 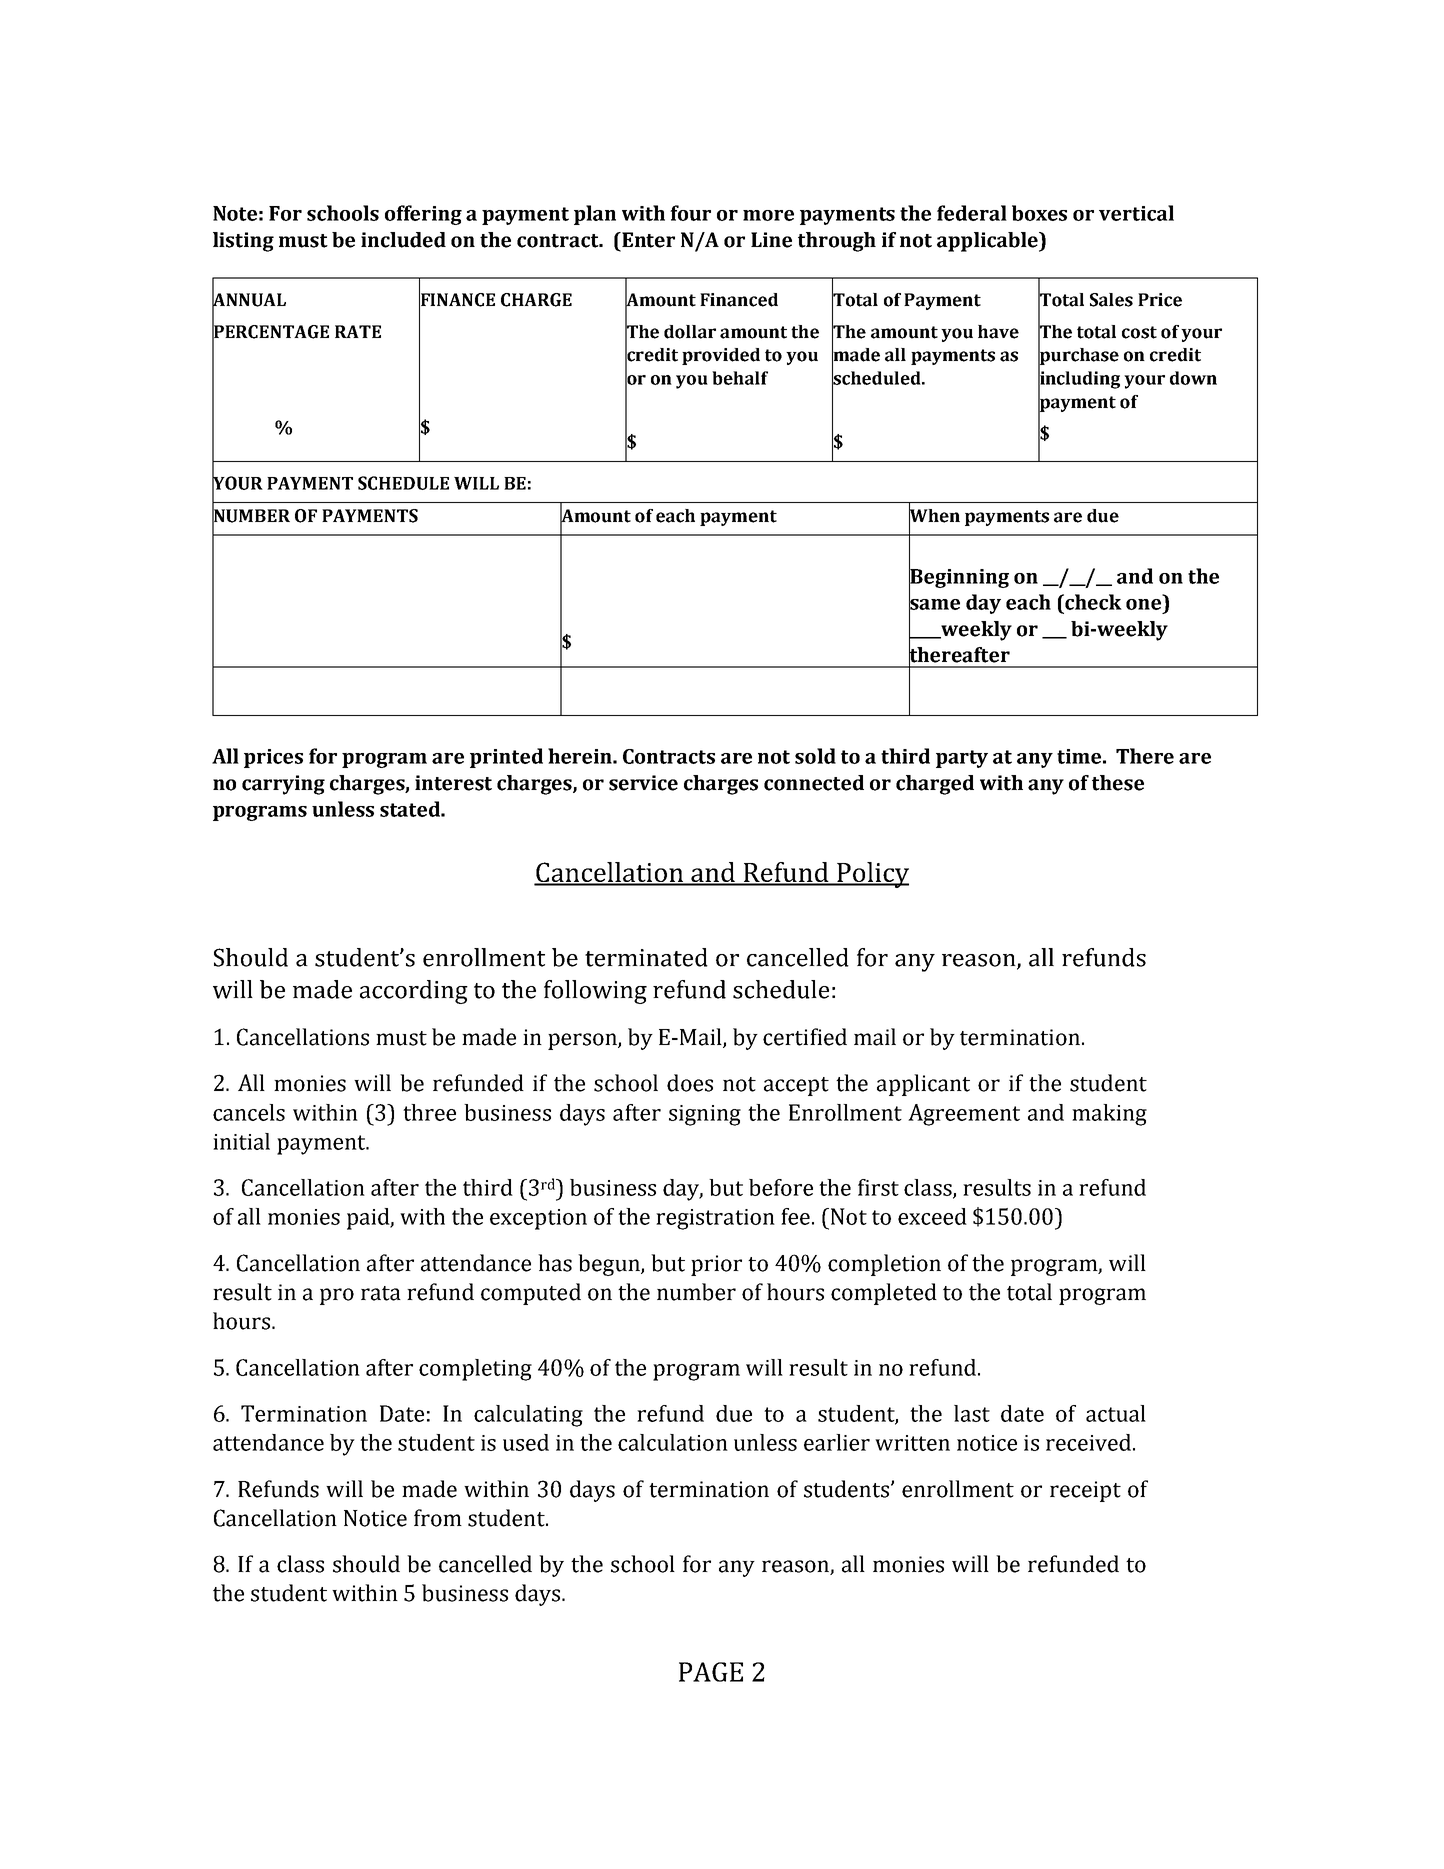 What do you see at coordinates (1111, 300) in the document?
I see `Sales` at bounding box center [1111, 300].
